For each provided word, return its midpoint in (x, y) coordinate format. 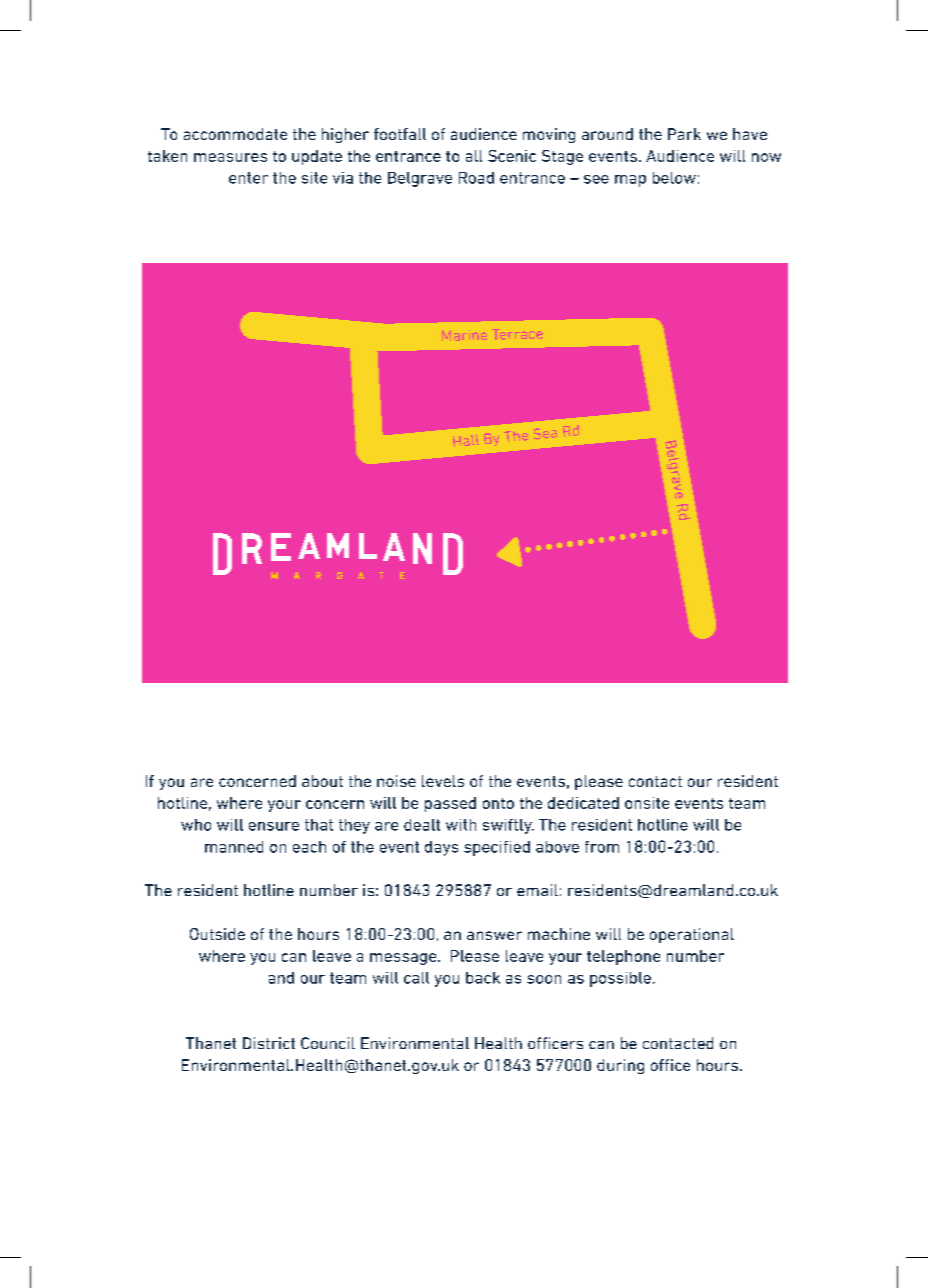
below (674, 178)
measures (230, 157)
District (269, 1043)
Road (476, 178)
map (630, 181)
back (483, 978)
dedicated (583, 803)
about (322, 781)
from (602, 847)
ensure (274, 826)
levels (443, 781)
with (461, 825)
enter (248, 178)
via (343, 178)
